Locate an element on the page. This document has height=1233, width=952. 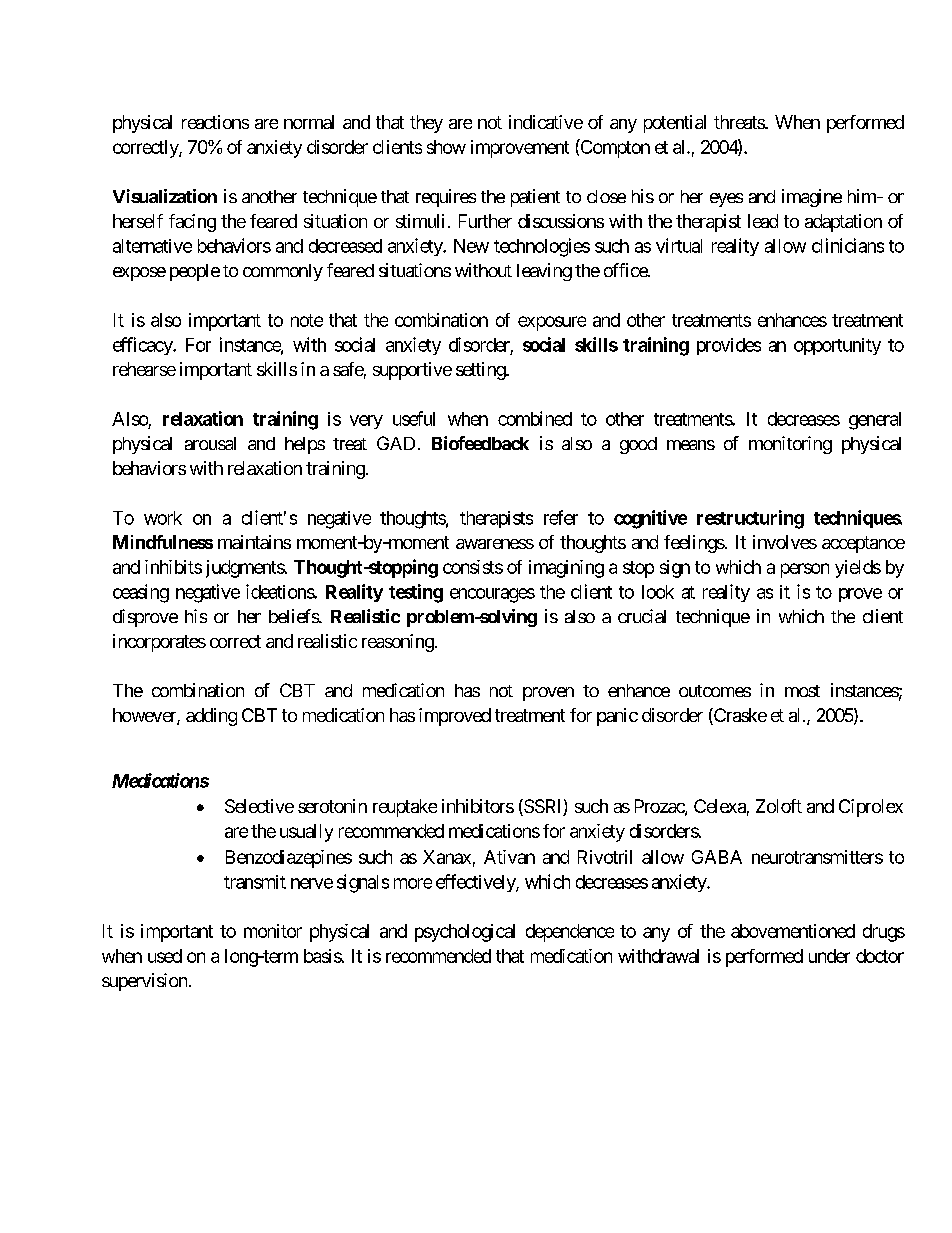
used is located at coordinates (165, 956).
